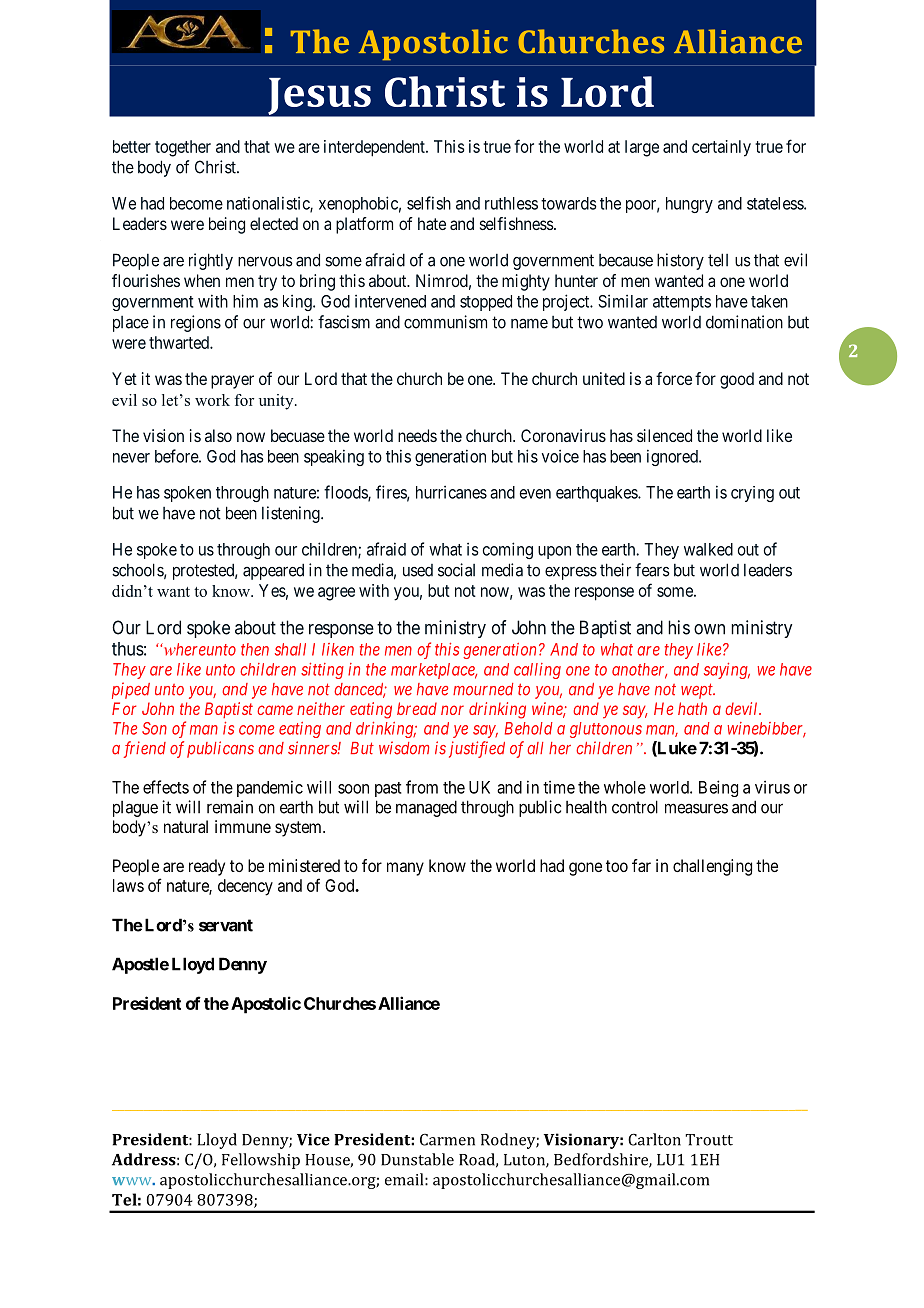 The image size is (924, 1308). What do you see at coordinates (483, 689) in the page?
I see `mourned` at bounding box center [483, 689].
